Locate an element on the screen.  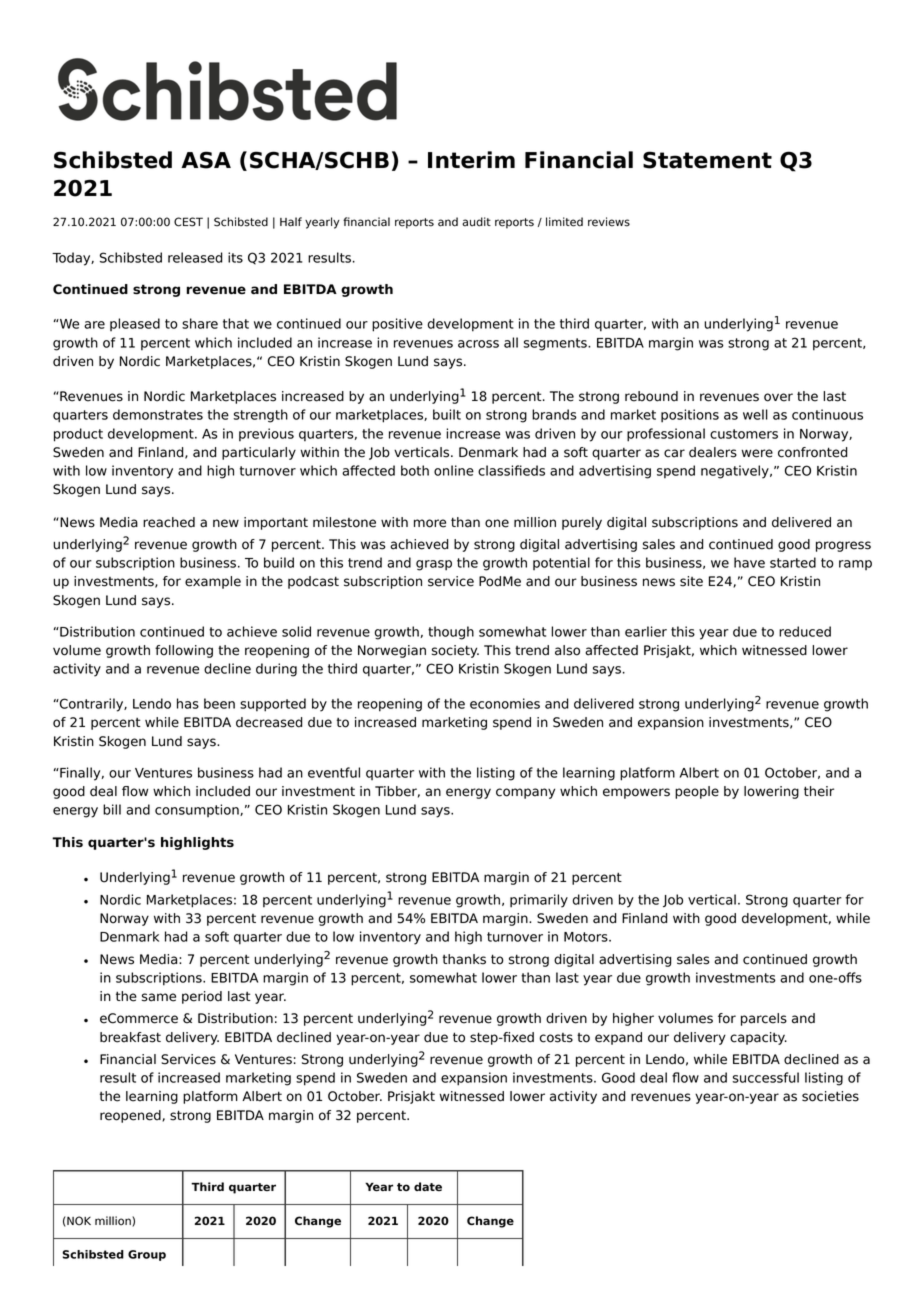
Group is located at coordinates (147, 1255).
